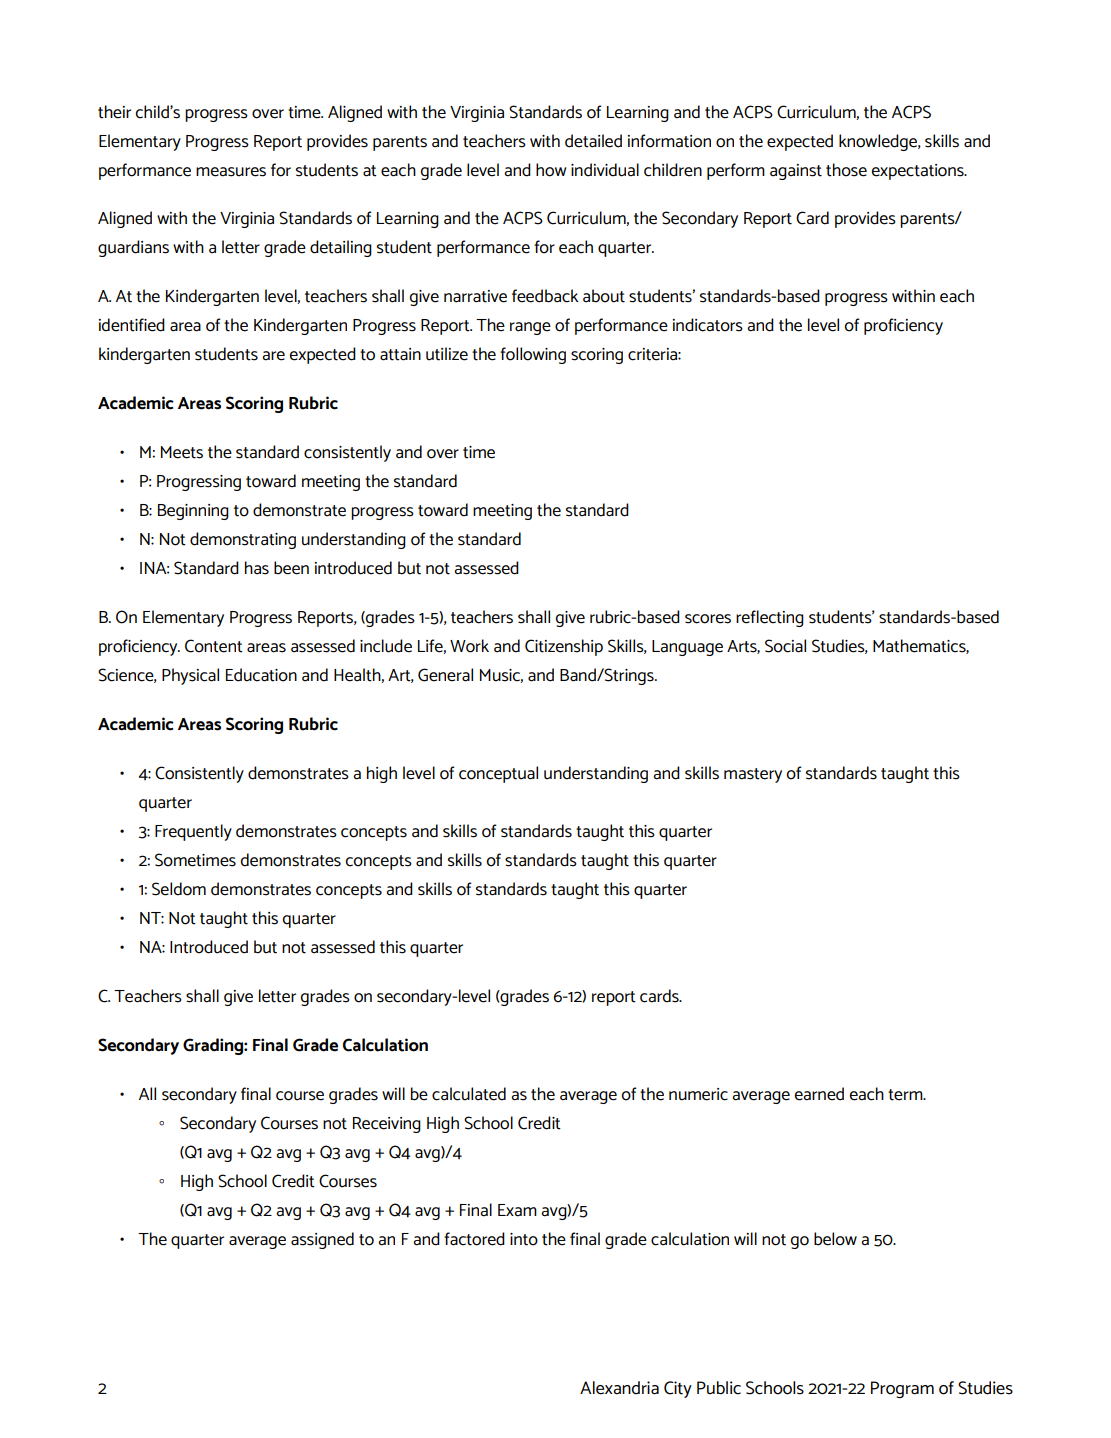  What do you see at coordinates (619, 1388) in the screenshot?
I see `Alexandria` at bounding box center [619, 1388].
